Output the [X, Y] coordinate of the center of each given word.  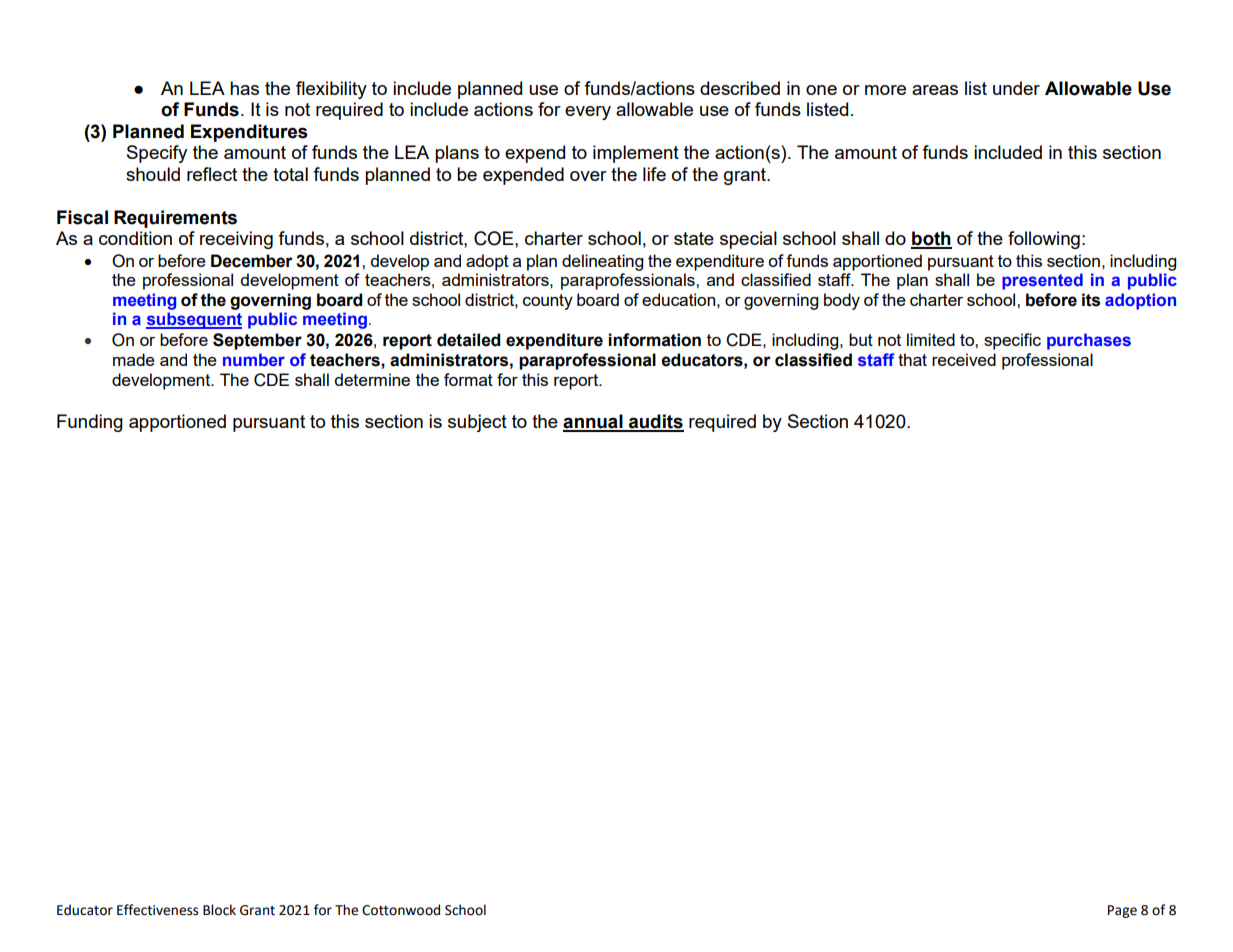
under [1016, 88]
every [588, 113]
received [964, 359]
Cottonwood [401, 910]
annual [594, 422]
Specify [157, 154]
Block [219, 910]
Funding [90, 423]
